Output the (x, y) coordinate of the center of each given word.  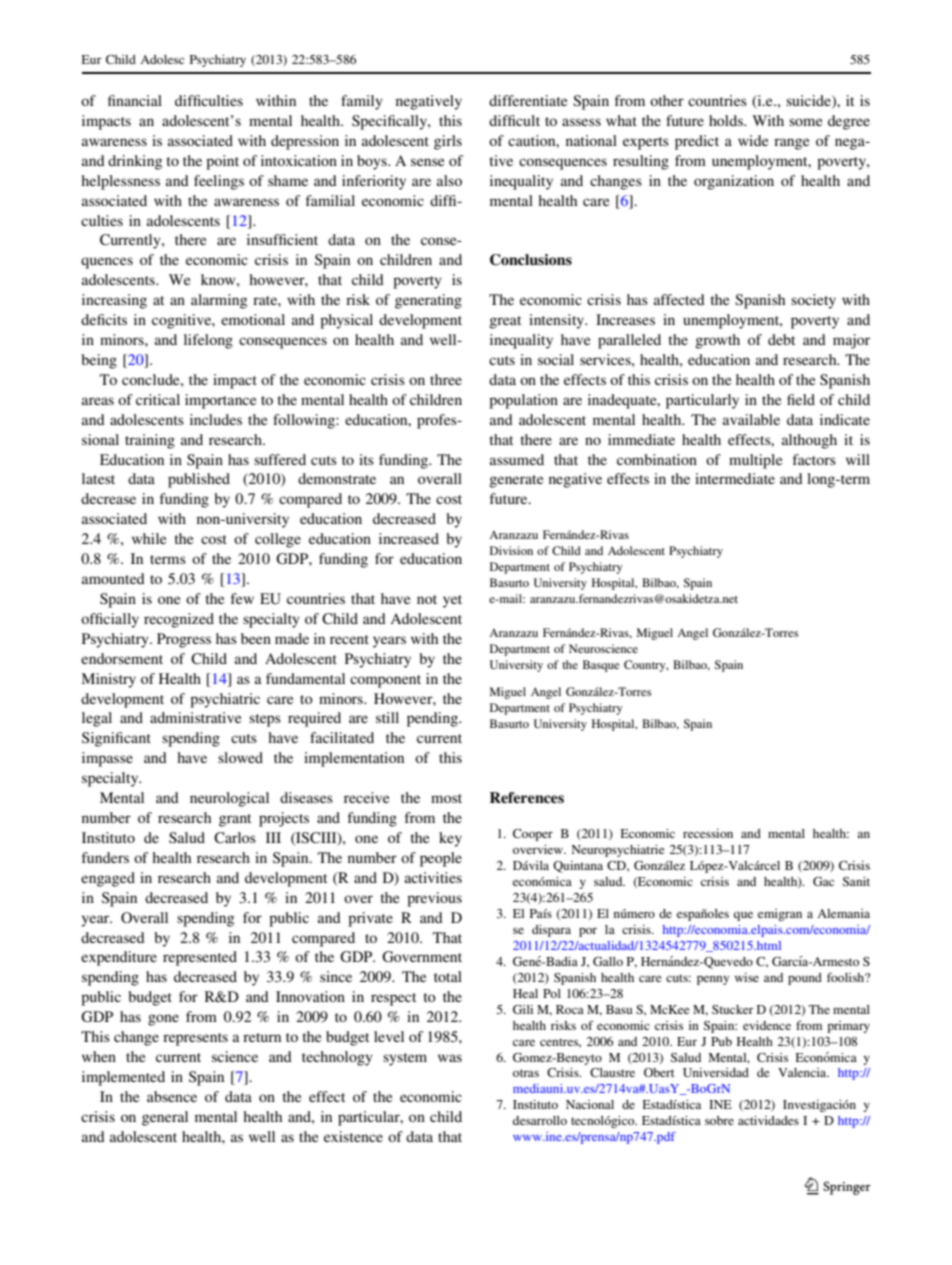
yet (452, 601)
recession (708, 833)
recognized (179, 620)
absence (172, 1096)
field (801, 399)
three (446, 379)
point (222, 162)
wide (753, 140)
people (441, 859)
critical (158, 399)
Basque (601, 666)
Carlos (235, 837)
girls (448, 142)
